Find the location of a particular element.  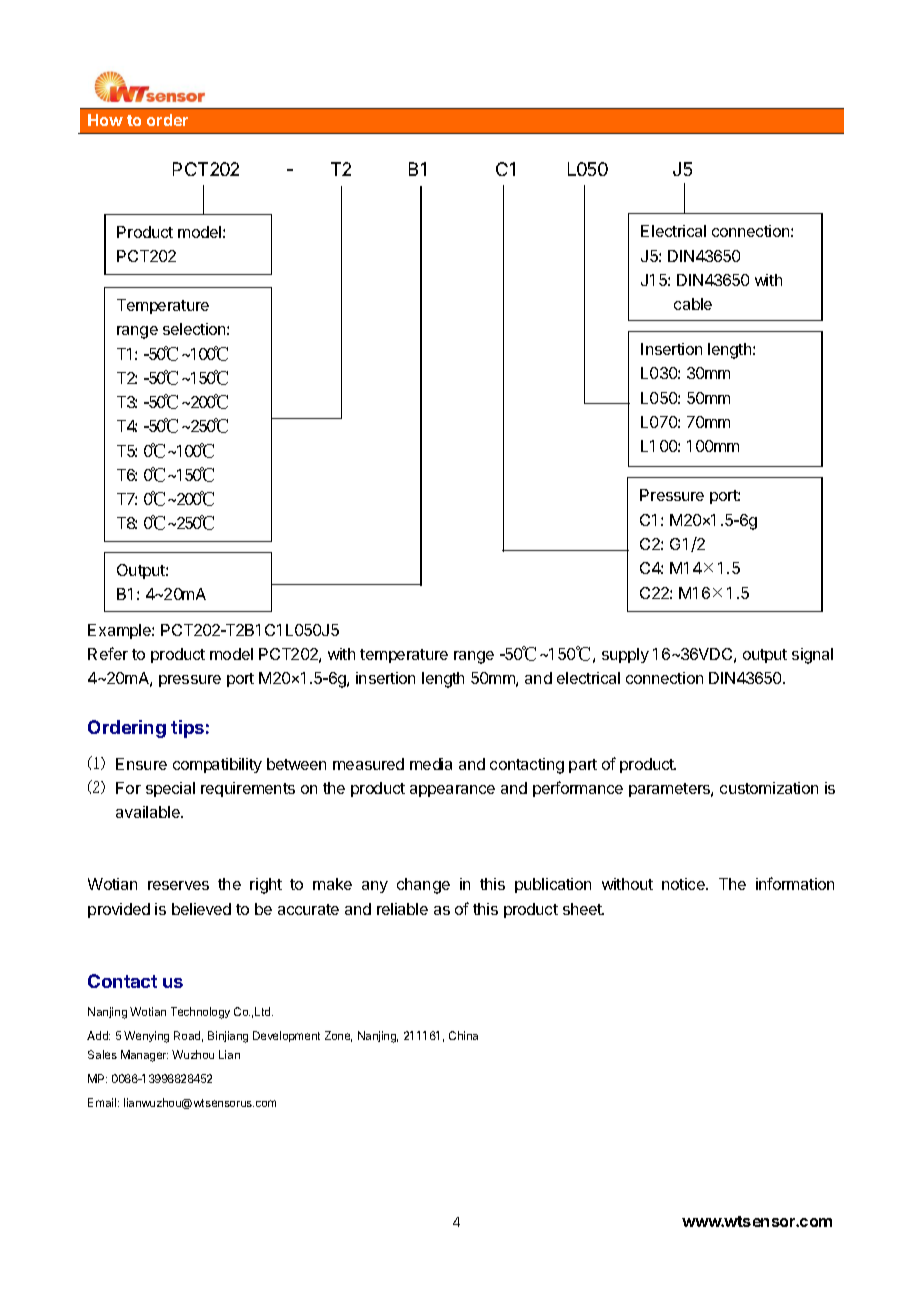

Manager is located at coordinates (144, 1056).
